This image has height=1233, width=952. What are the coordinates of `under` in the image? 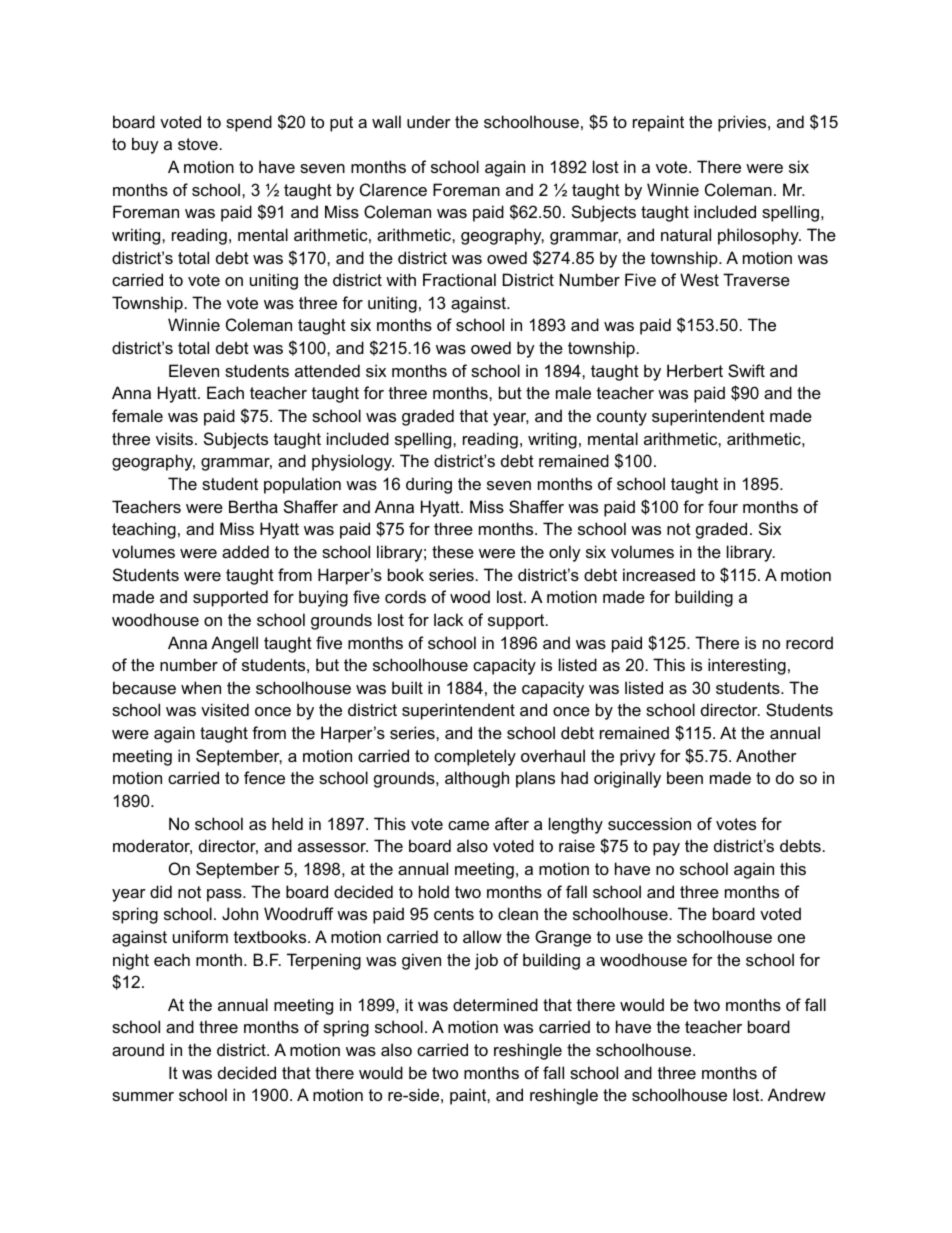 It's located at (429, 121).
